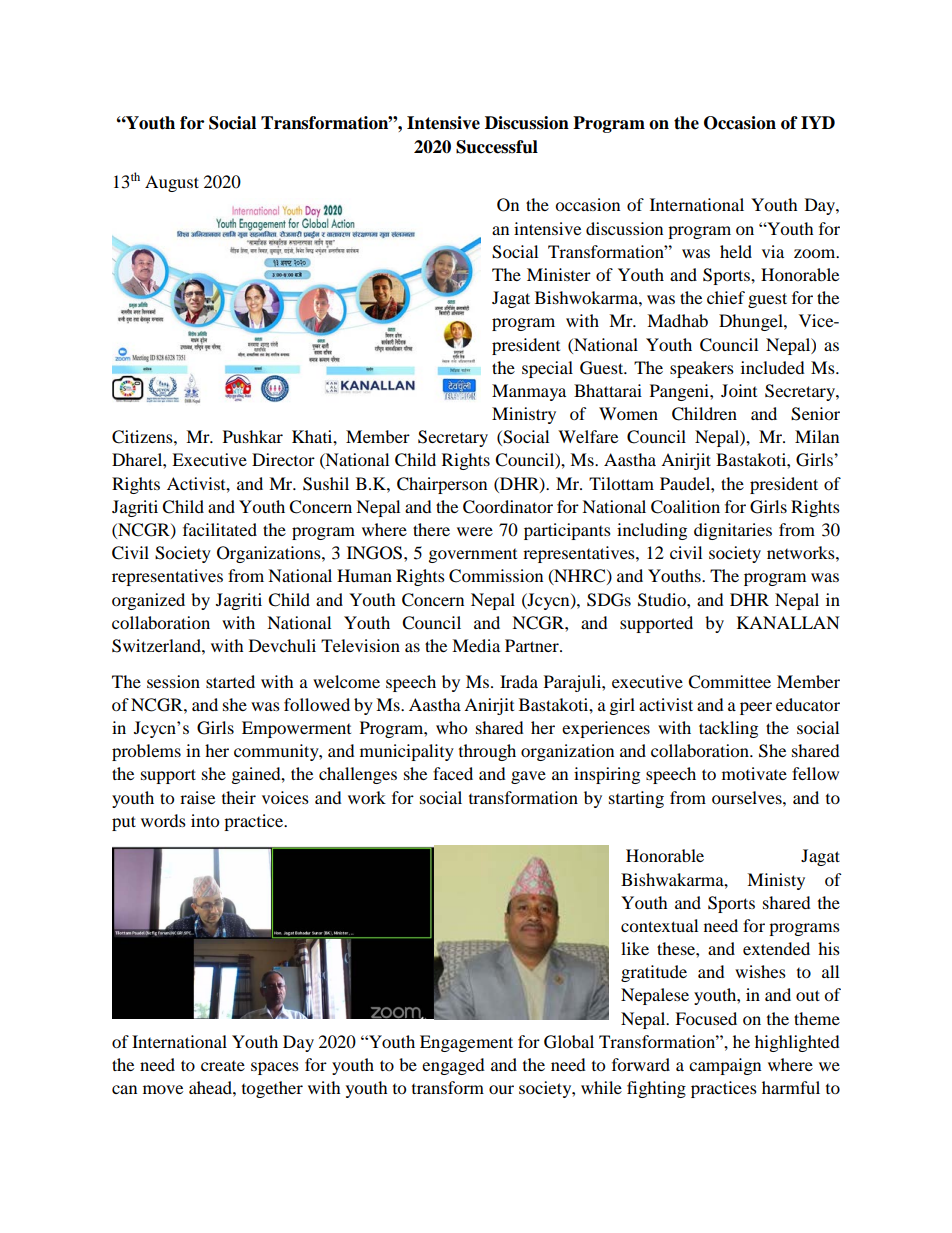  Describe the element at coordinates (736, 251) in the screenshot. I see `held` at that location.
